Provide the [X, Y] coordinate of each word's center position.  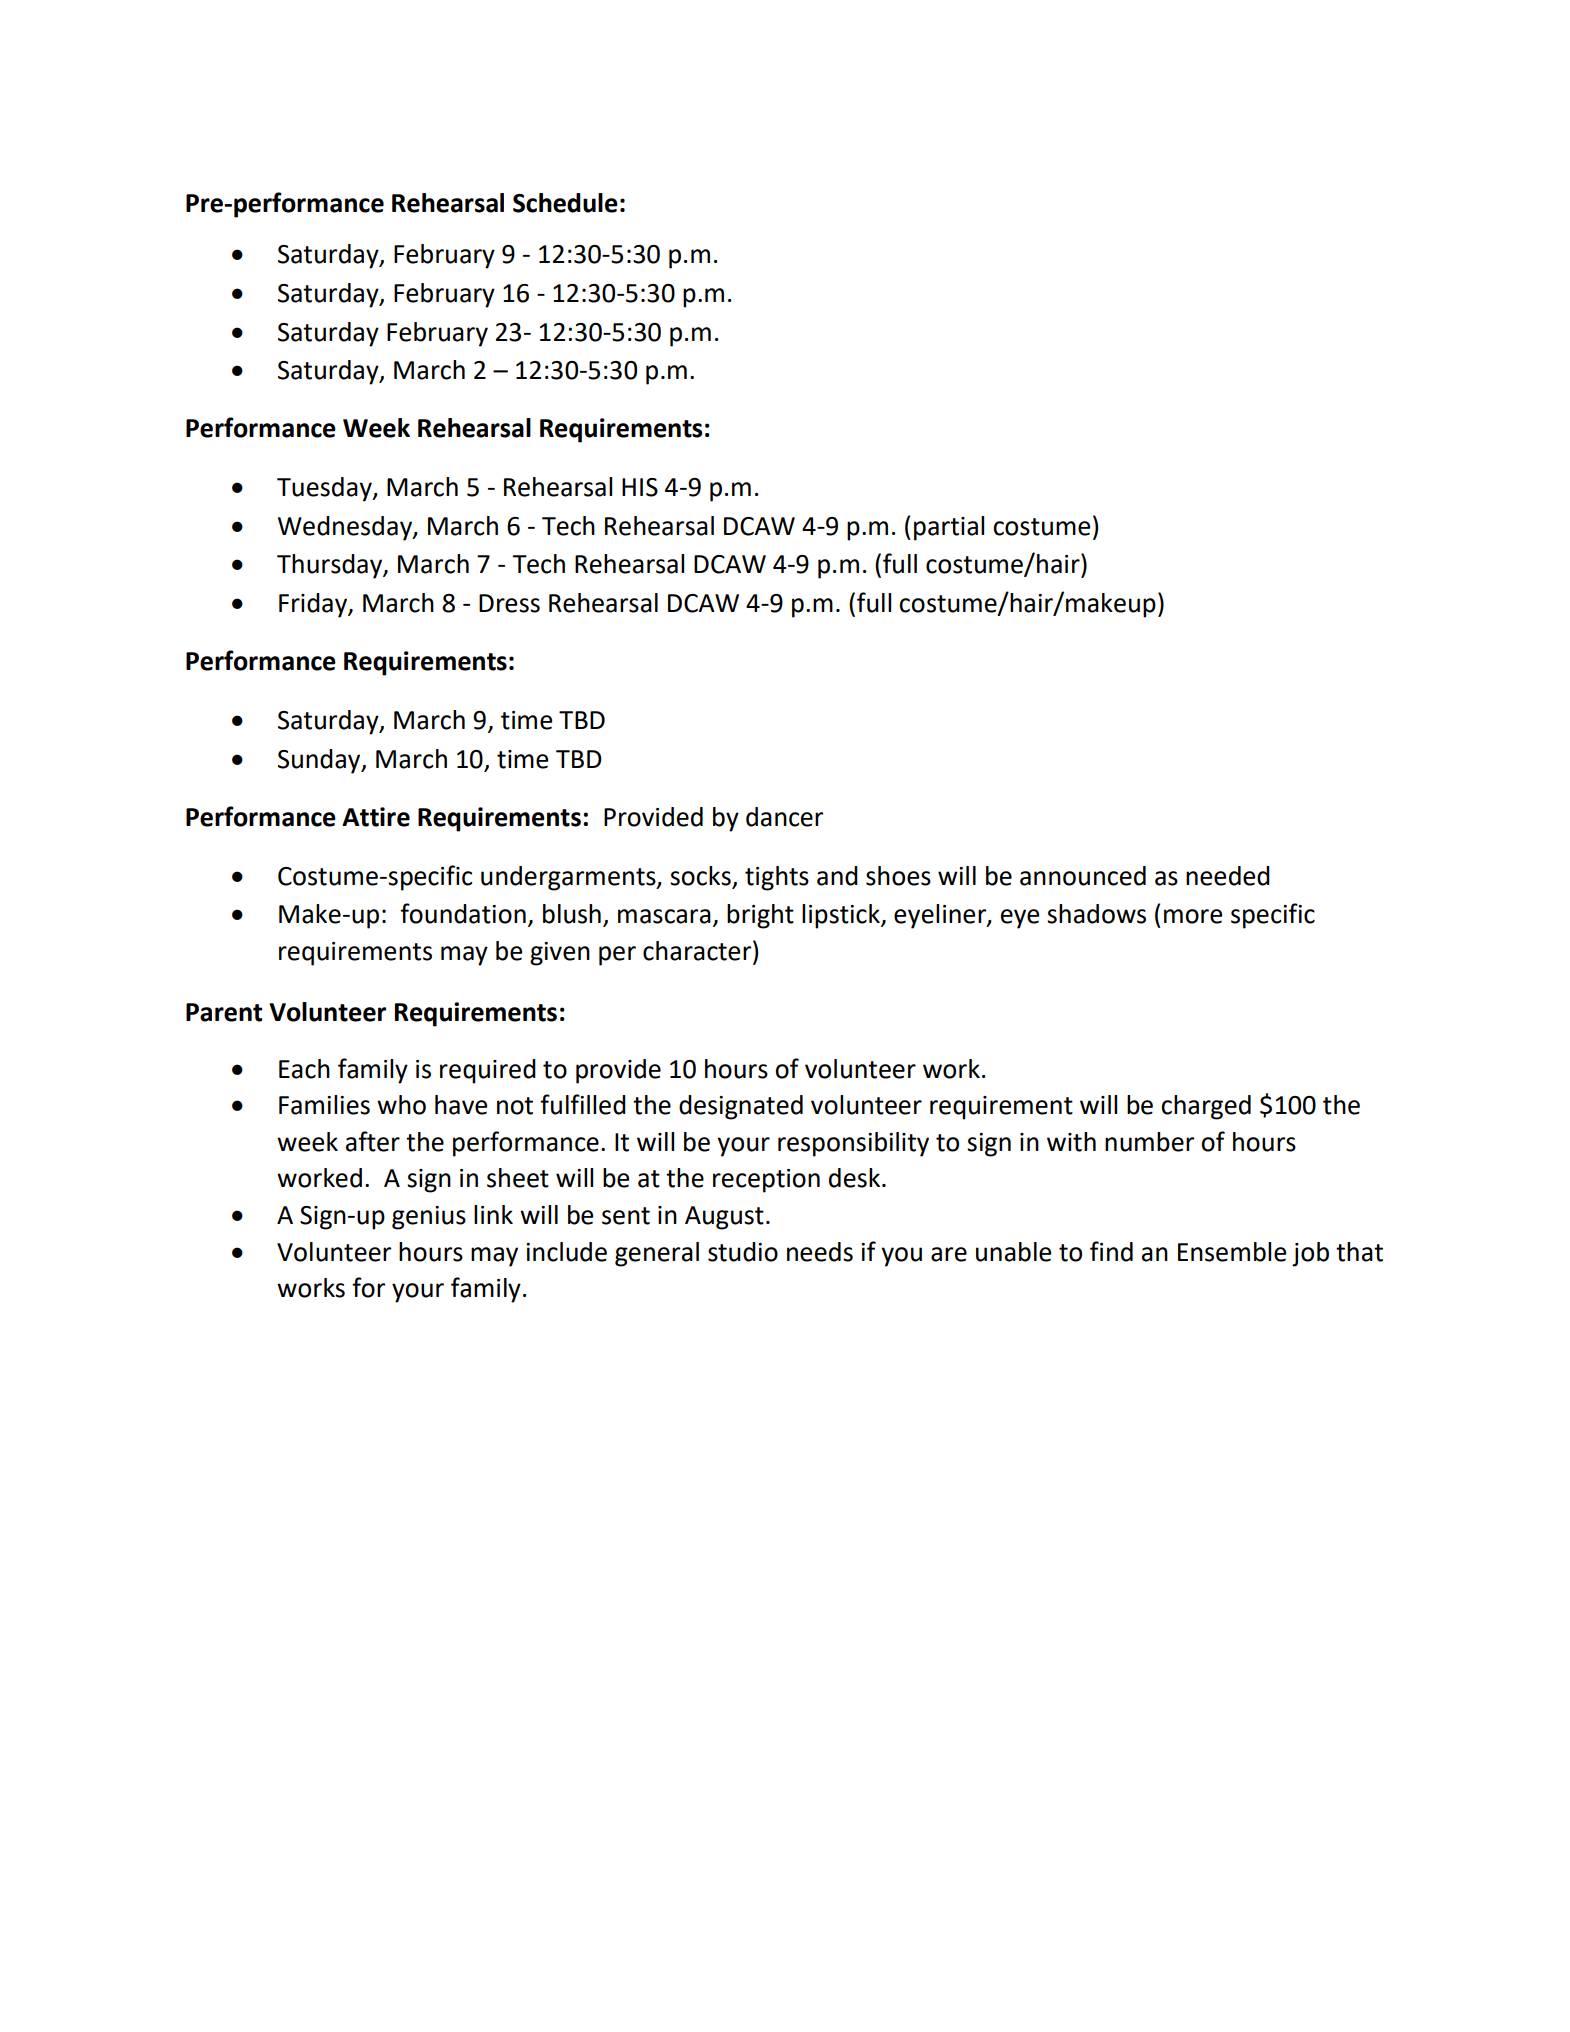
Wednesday [346, 528]
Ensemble [1232, 1252]
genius [429, 1218]
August [724, 1218]
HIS [640, 487]
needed [1228, 876]
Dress [509, 603]
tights [777, 878]
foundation [463, 913]
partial [949, 528]
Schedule [565, 203]
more [1193, 916]
